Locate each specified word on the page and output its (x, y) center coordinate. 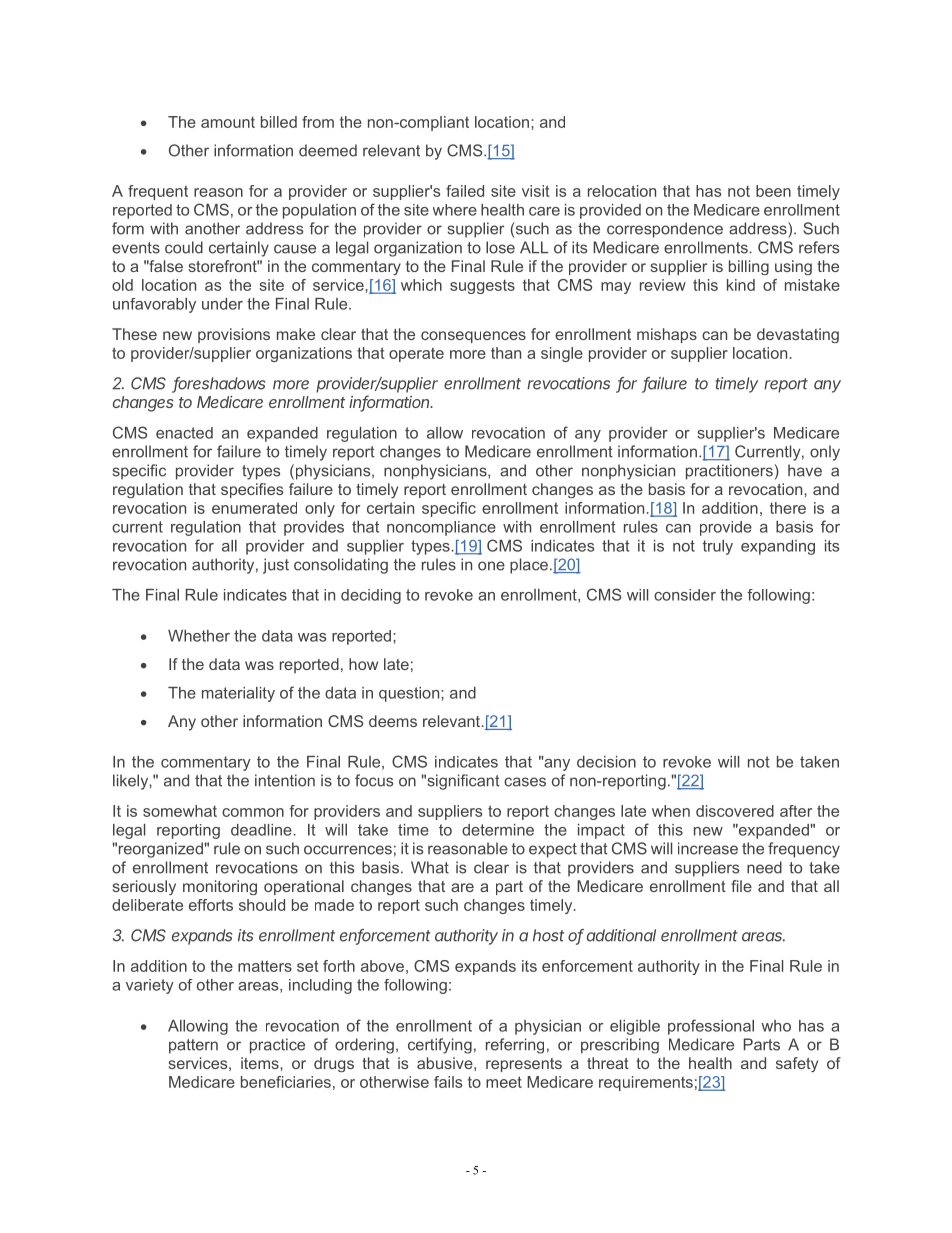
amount (228, 122)
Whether (199, 636)
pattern (193, 1046)
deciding (371, 596)
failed (465, 191)
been (773, 191)
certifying (440, 1046)
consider (685, 595)
